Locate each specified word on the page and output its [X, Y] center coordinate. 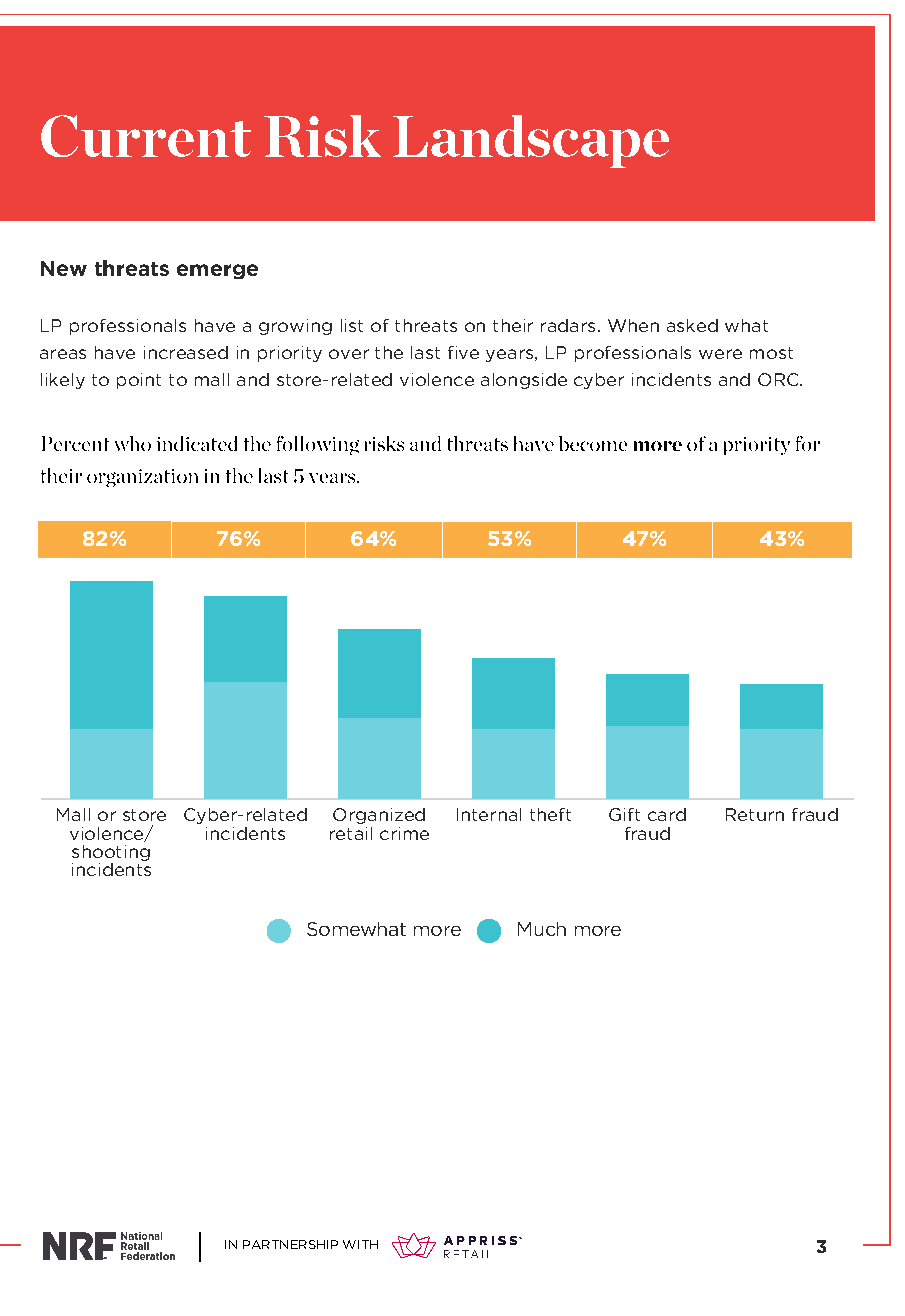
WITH [360, 1244]
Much [542, 929]
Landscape [531, 141]
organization [142, 478]
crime [404, 833]
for [808, 443]
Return [755, 814]
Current [146, 136]
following [318, 445]
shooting [111, 853]
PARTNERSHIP [290, 1244]
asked [692, 325]
